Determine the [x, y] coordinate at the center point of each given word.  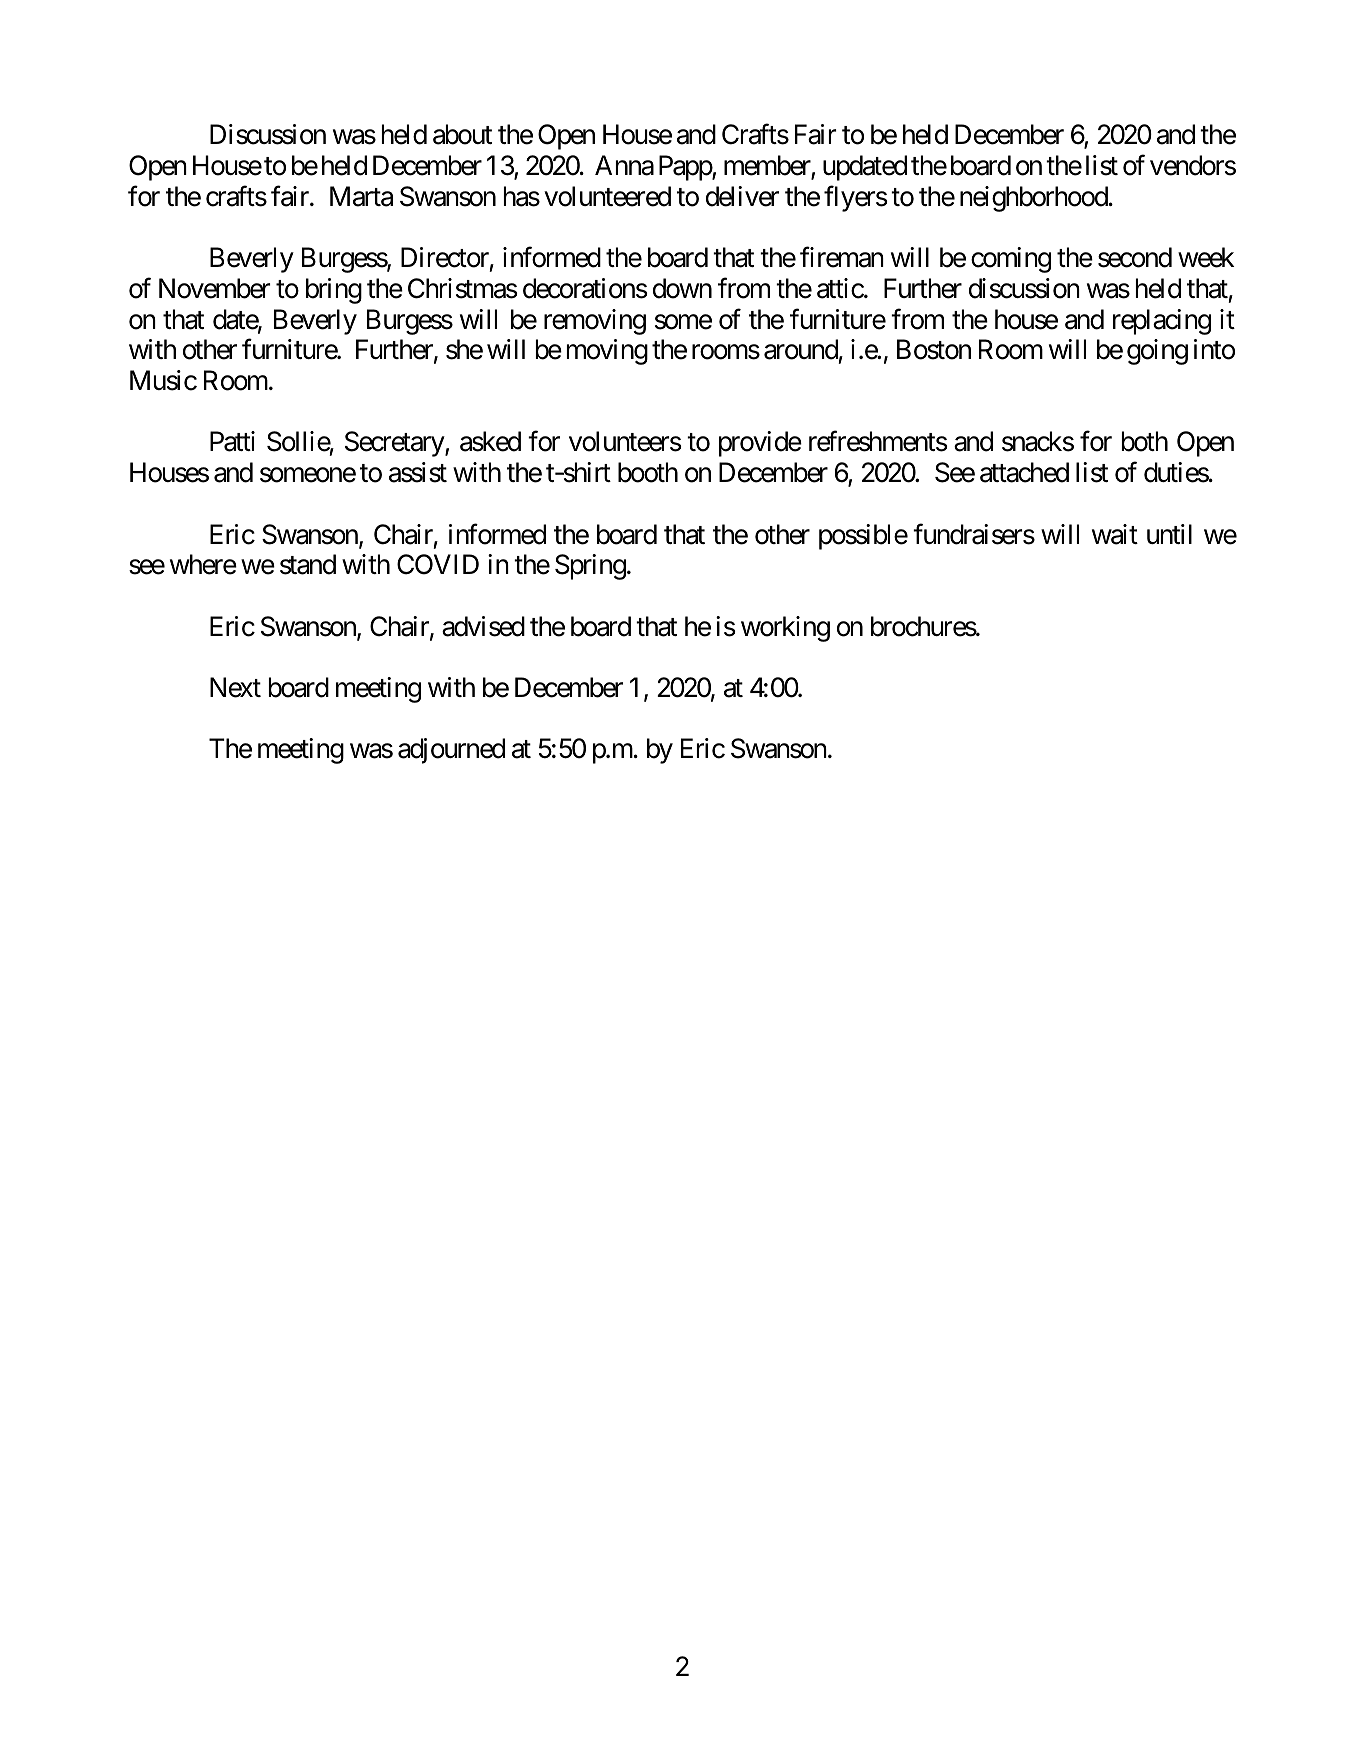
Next [235, 687]
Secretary [395, 444]
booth [648, 472]
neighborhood [1034, 199]
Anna [624, 165]
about [462, 134]
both [1145, 441]
